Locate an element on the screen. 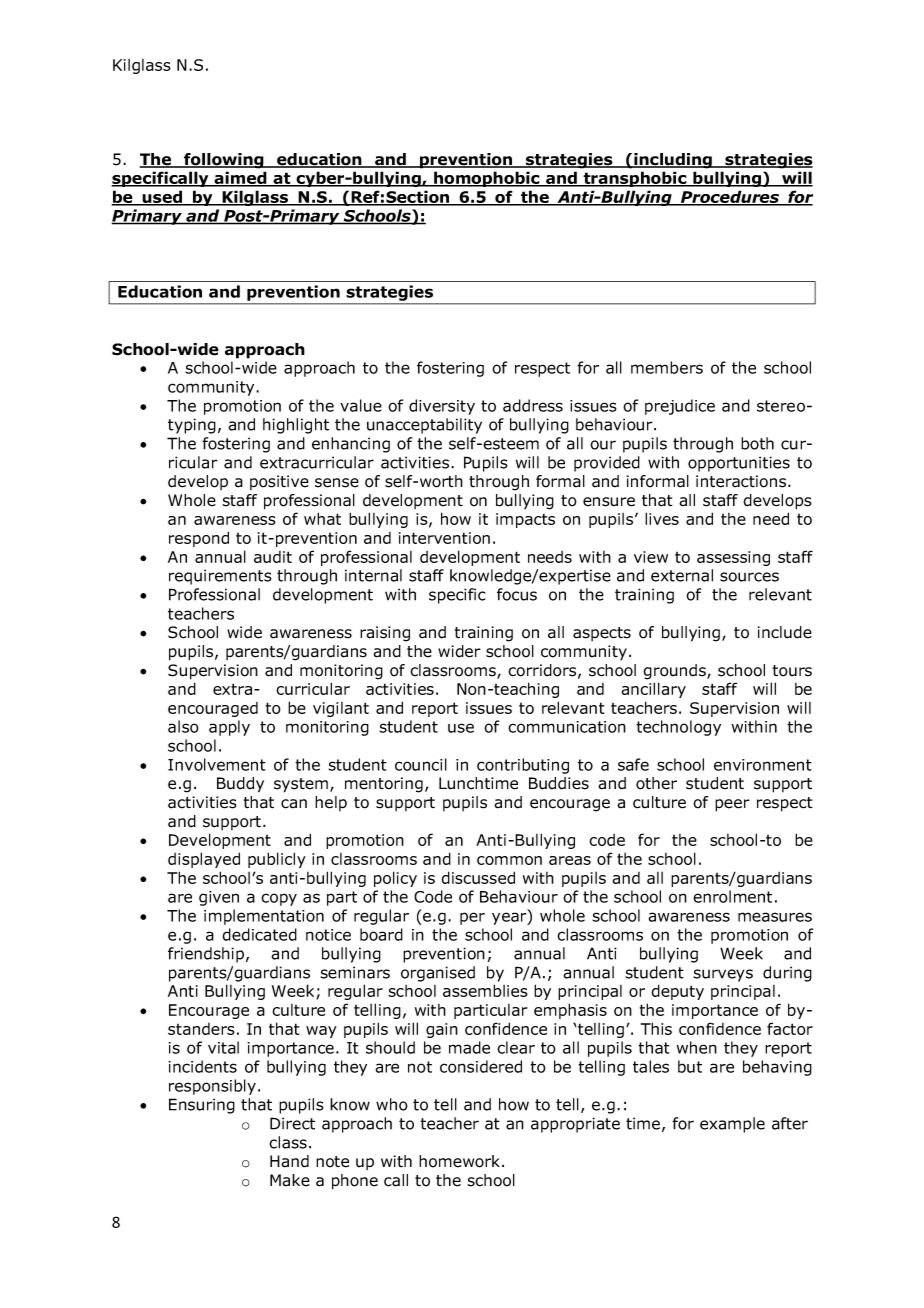 This screenshot has width=924, height=1308. following is located at coordinates (224, 161).
